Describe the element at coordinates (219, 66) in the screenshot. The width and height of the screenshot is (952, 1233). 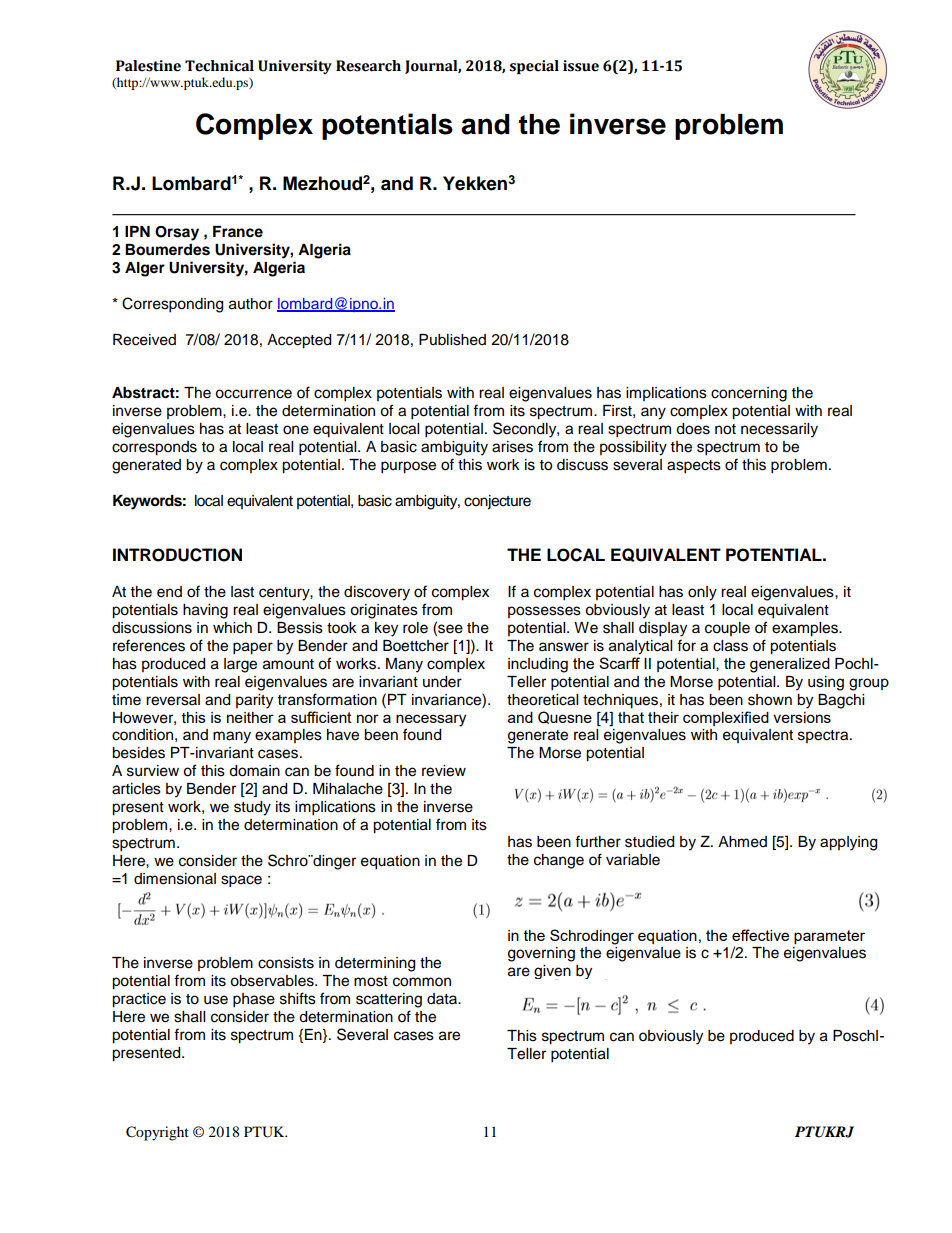
I see `Technical` at that location.
